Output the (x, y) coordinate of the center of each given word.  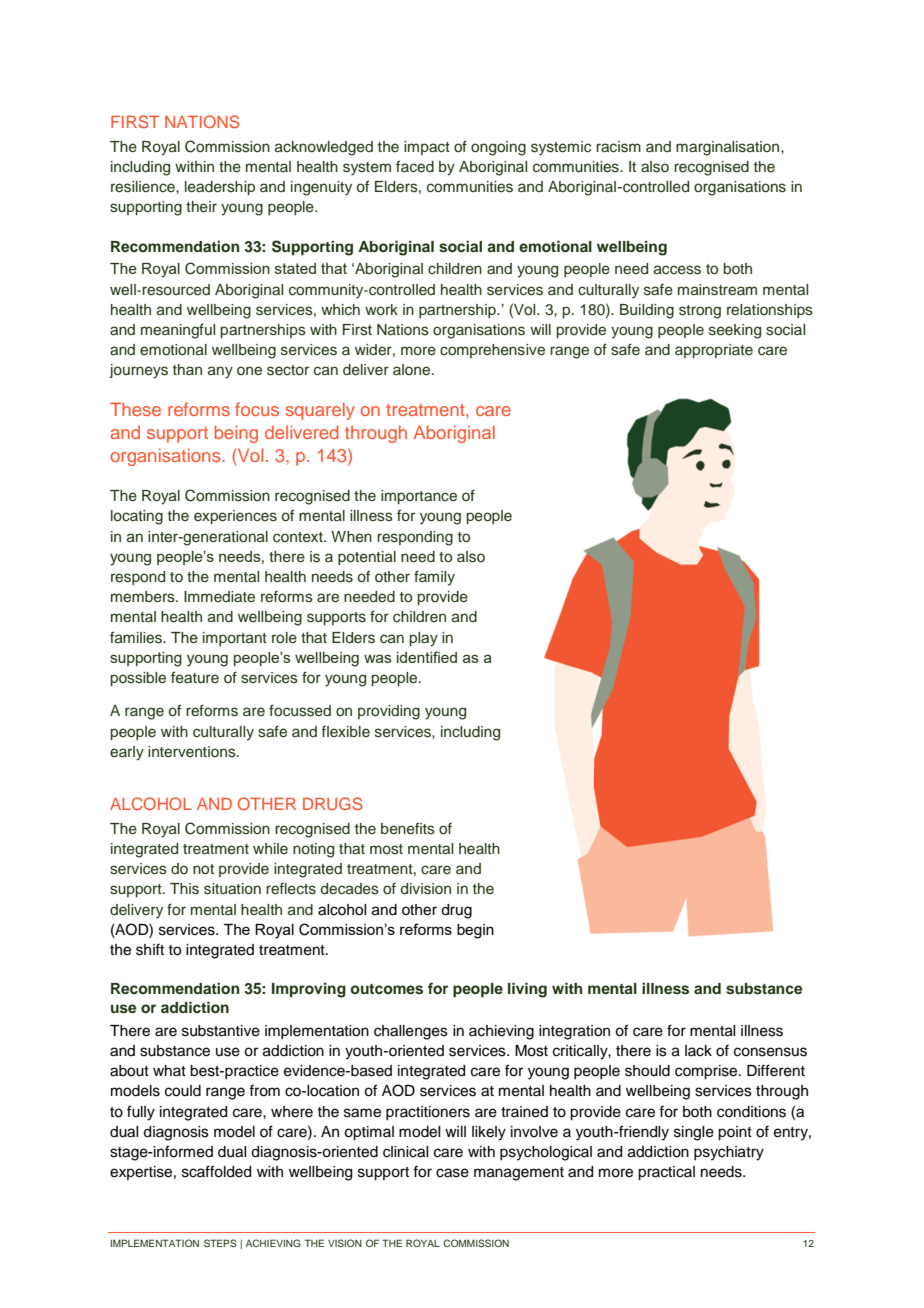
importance (419, 497)
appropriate (714, 351)
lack (698, 1051)
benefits (408, 828)
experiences (235, 517)
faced (415, 166)
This (184, 889)
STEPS (220, 1243)
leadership (220, 188)
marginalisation (729, 148)
